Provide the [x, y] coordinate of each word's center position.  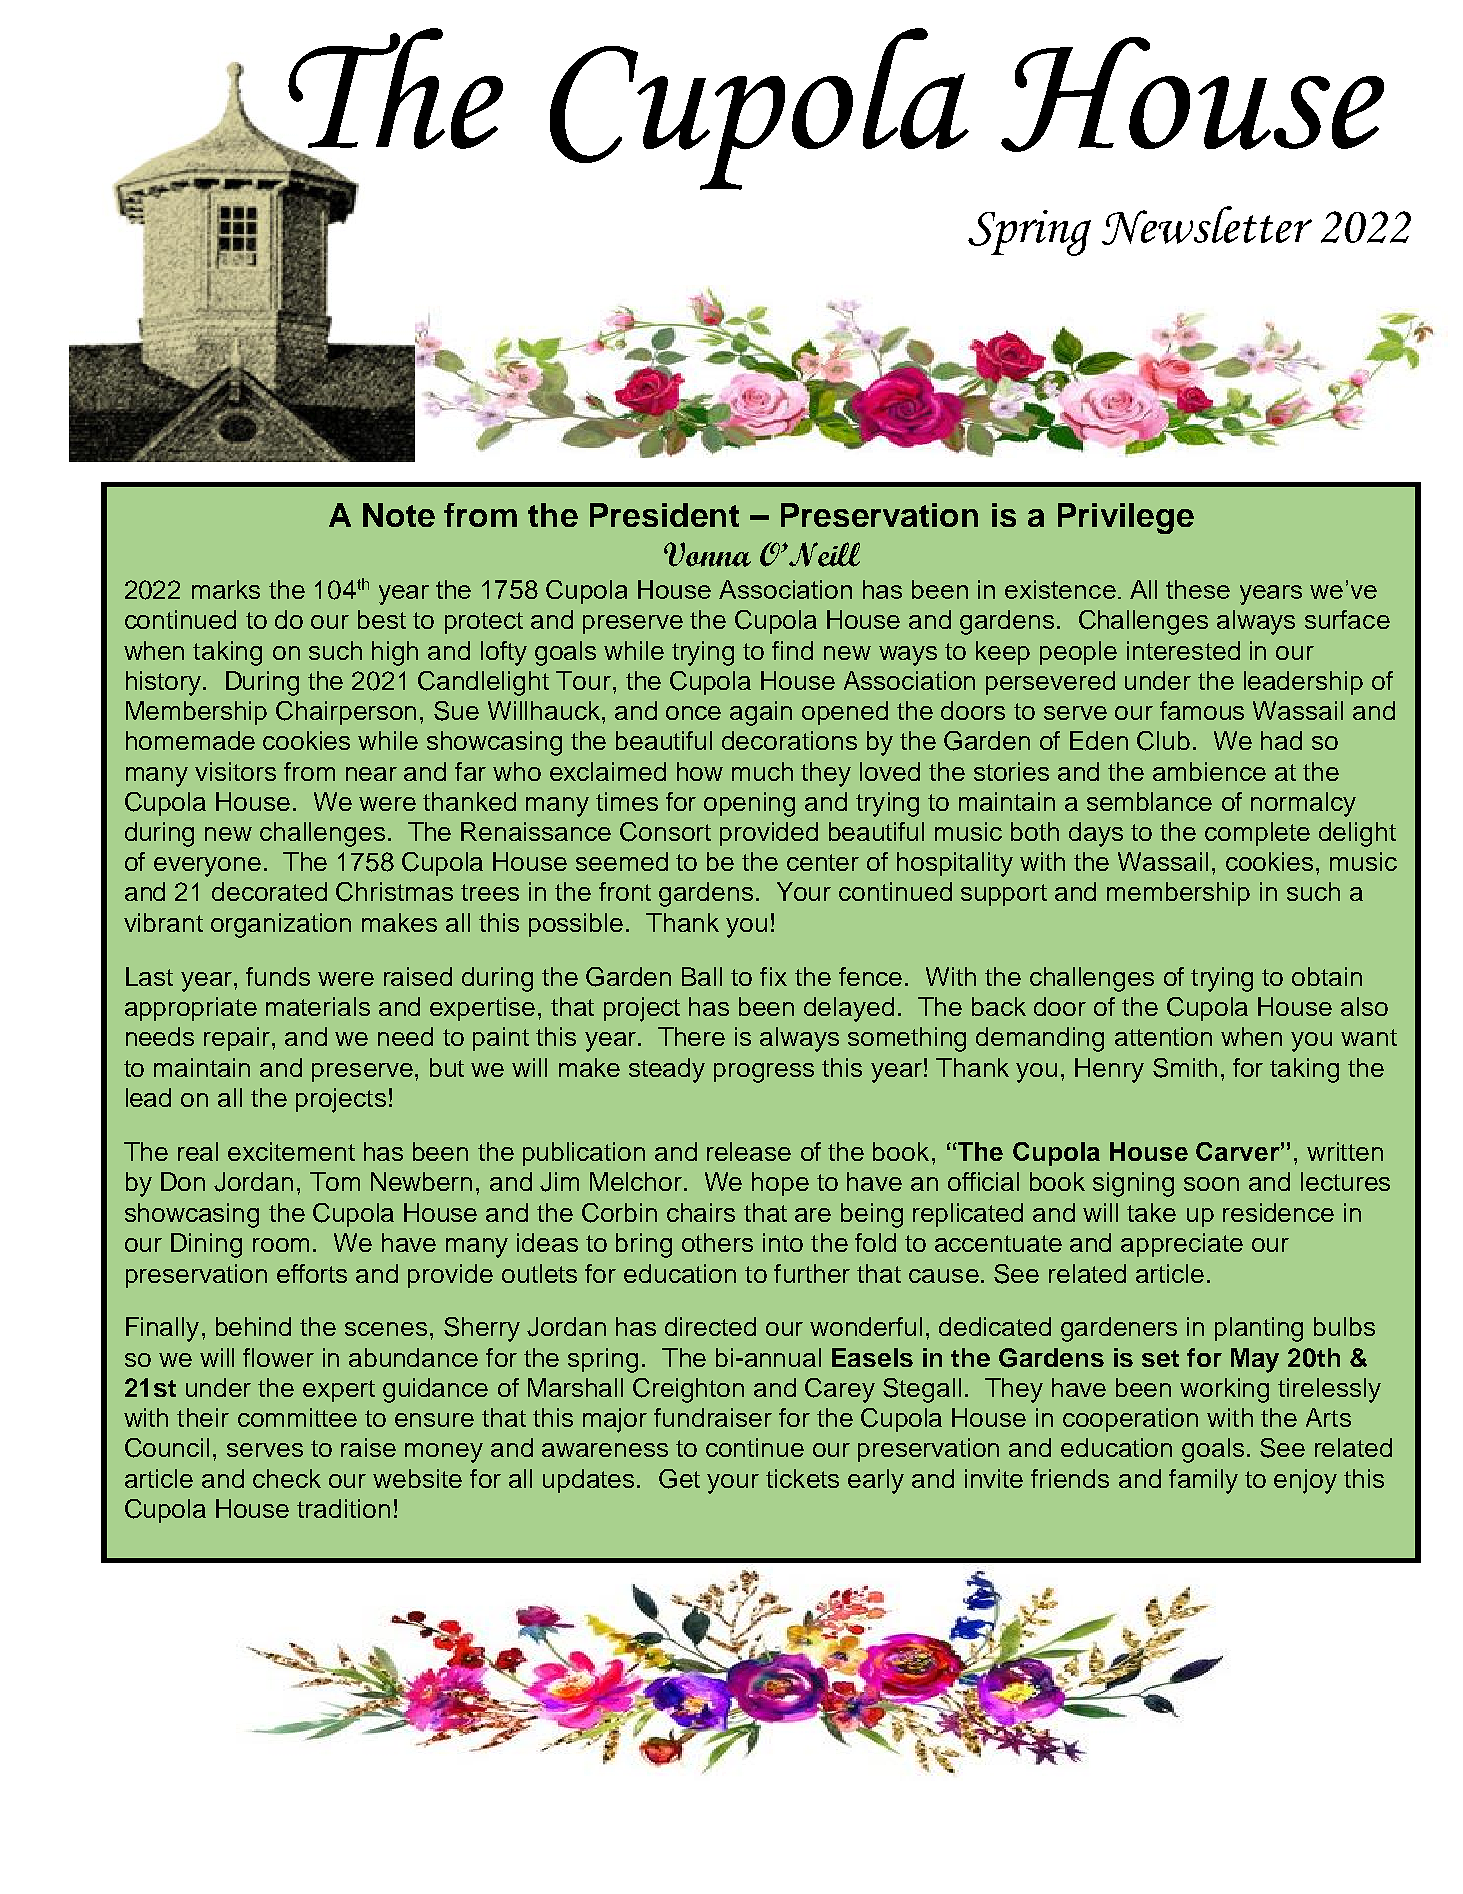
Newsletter [1207, 225]
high [395, 653]
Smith [1185, 1068]
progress [764, 1073]
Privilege [1126, 518]
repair [238, 1039]
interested [1183, 650]
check [287, 1478]
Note [399, 515]
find [792, 650]
